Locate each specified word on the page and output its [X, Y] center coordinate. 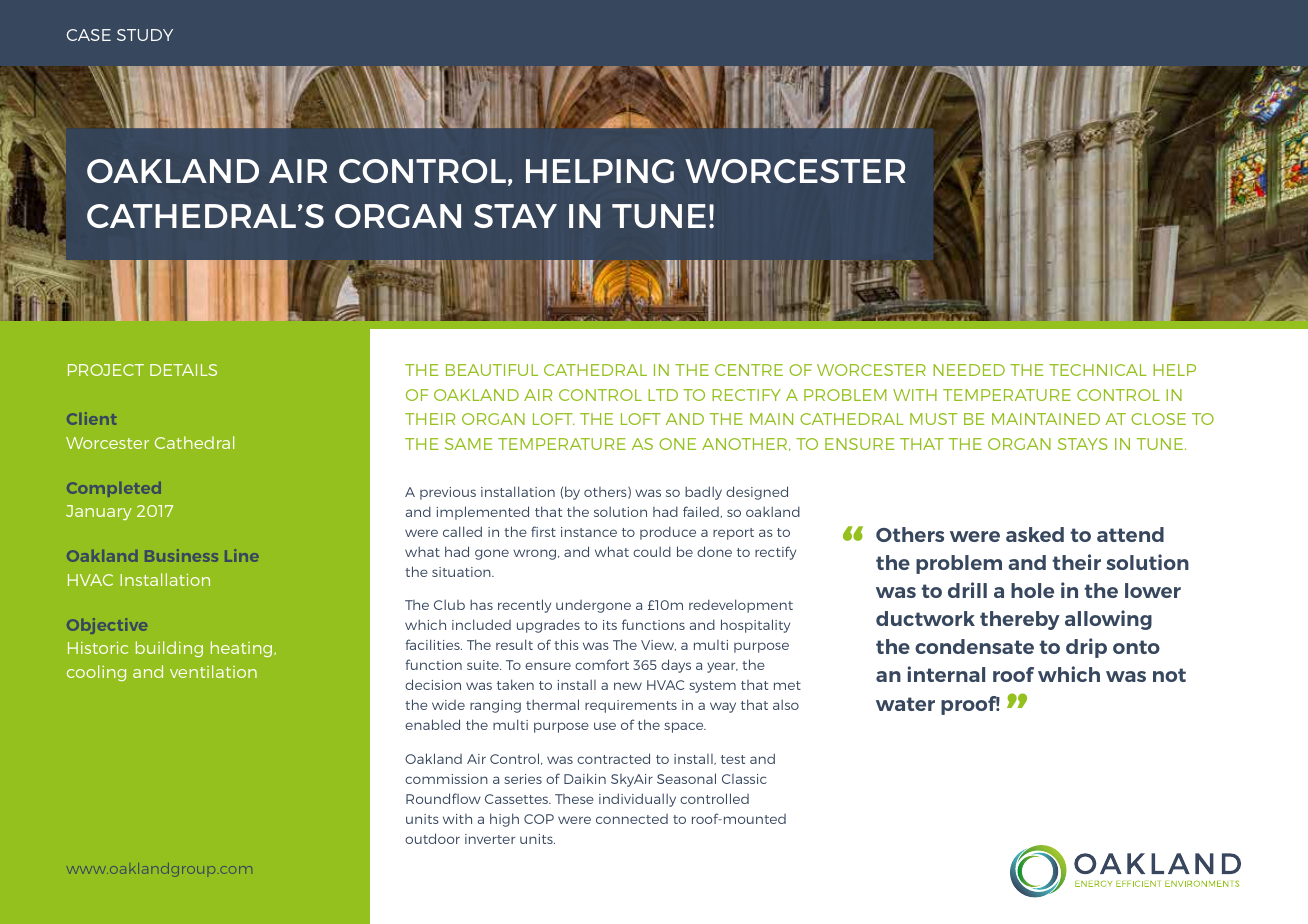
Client [91, 418]
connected [632, 819]
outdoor [432, 838]
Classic [744, 779]
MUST [933, 419]
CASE [89, 35]
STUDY [145, 35]
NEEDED [969, 370]
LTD [663, 395]
